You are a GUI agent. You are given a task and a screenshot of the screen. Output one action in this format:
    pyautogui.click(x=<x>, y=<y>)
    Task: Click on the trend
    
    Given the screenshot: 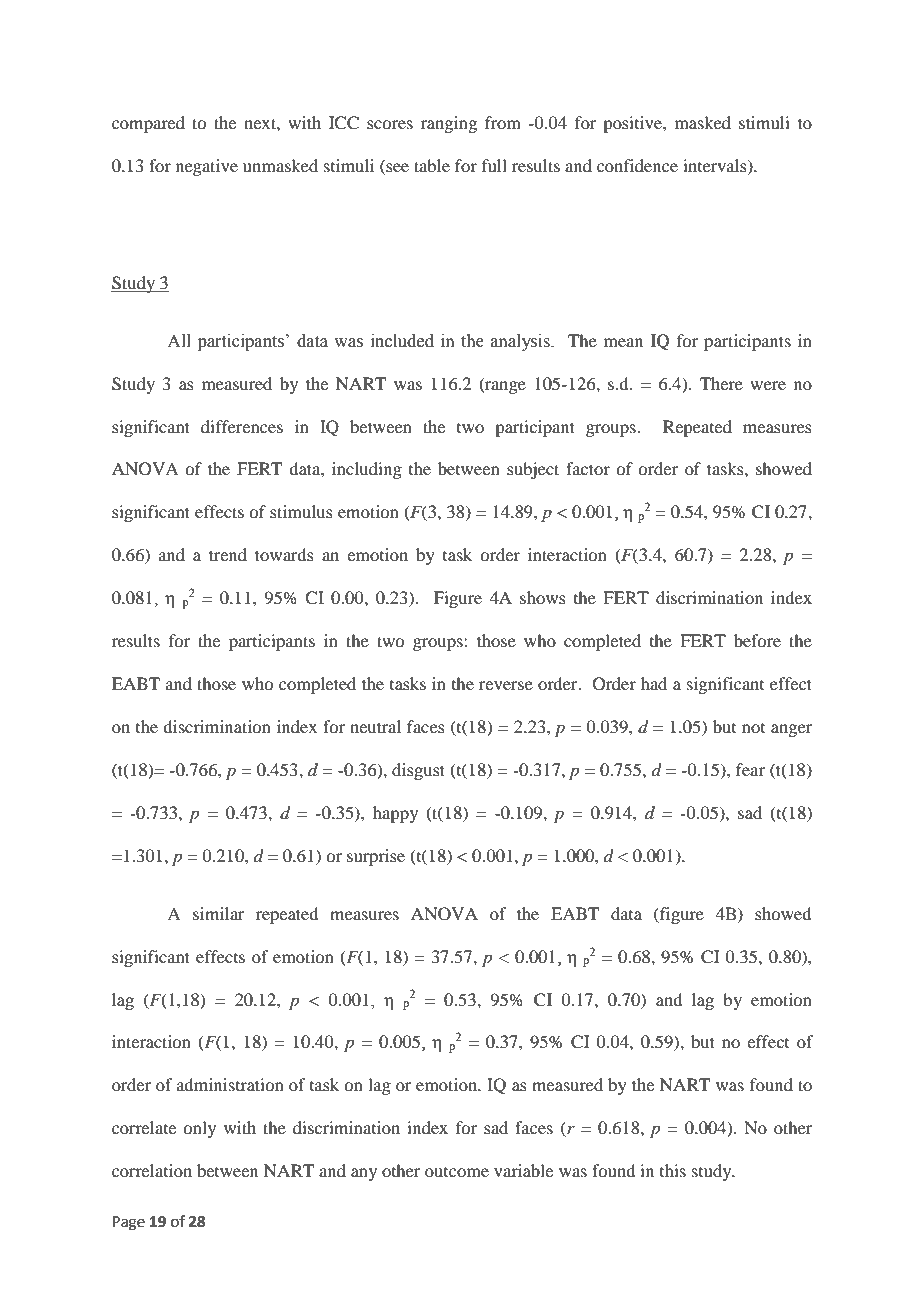 What is the action you would take?
    pyautogui.click(x=228, y=554)
